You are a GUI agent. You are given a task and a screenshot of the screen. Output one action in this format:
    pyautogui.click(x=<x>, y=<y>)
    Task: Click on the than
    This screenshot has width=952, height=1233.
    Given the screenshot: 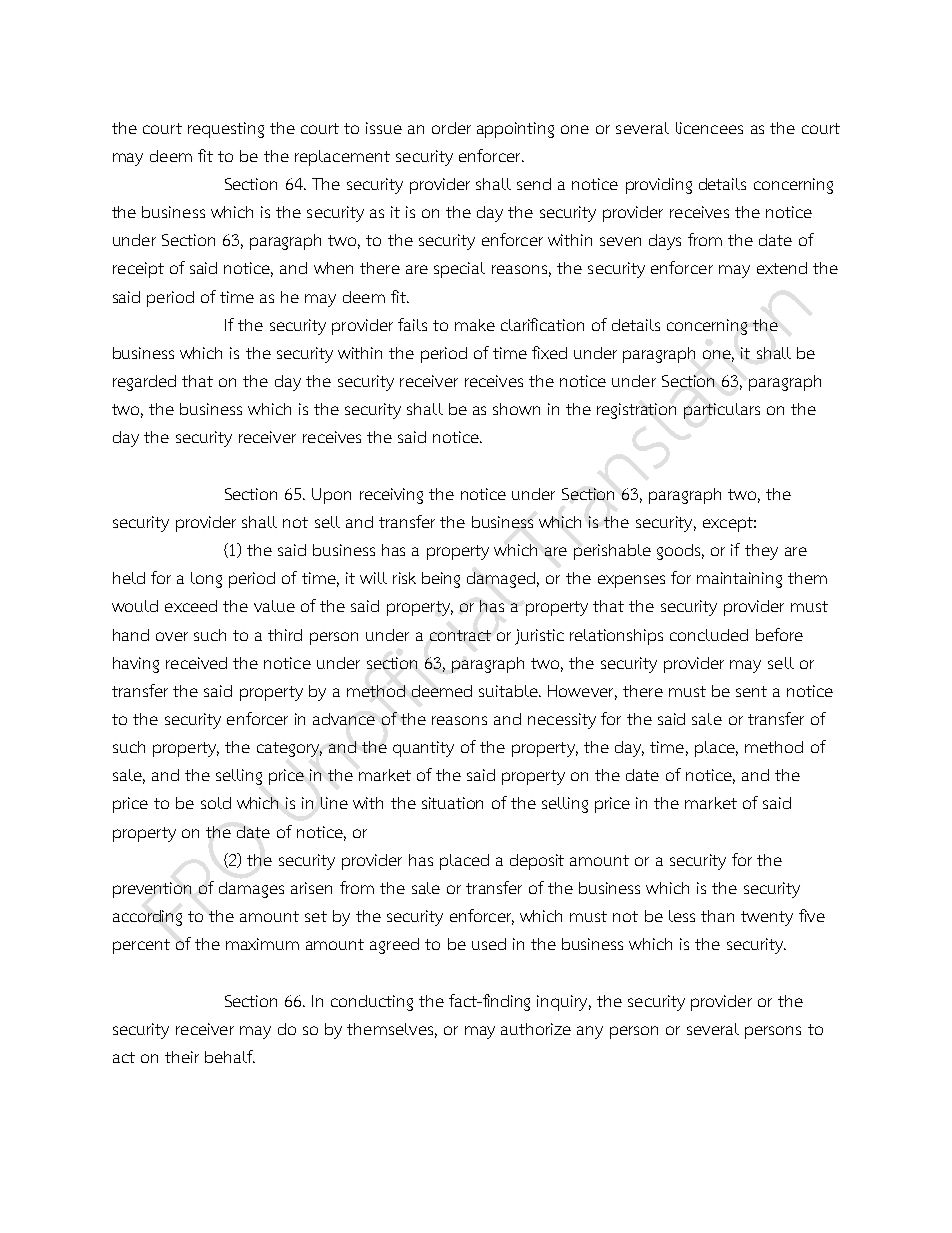 What is the action you would take?
    pyautogui.click(x=717, y=916)
